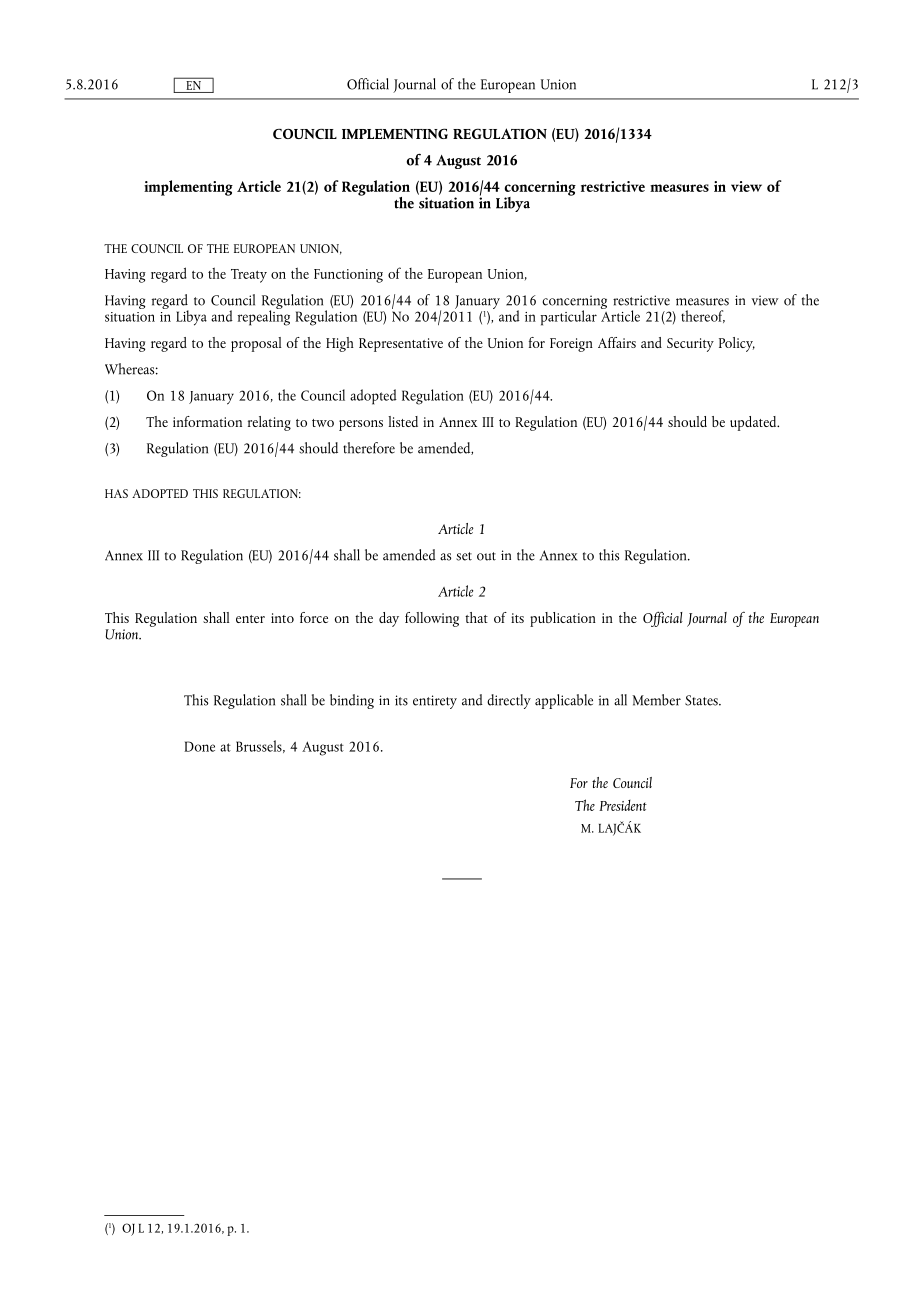 This screenshot has width=924, height=1308. I want to click on Treaty, so click(249, 276).
